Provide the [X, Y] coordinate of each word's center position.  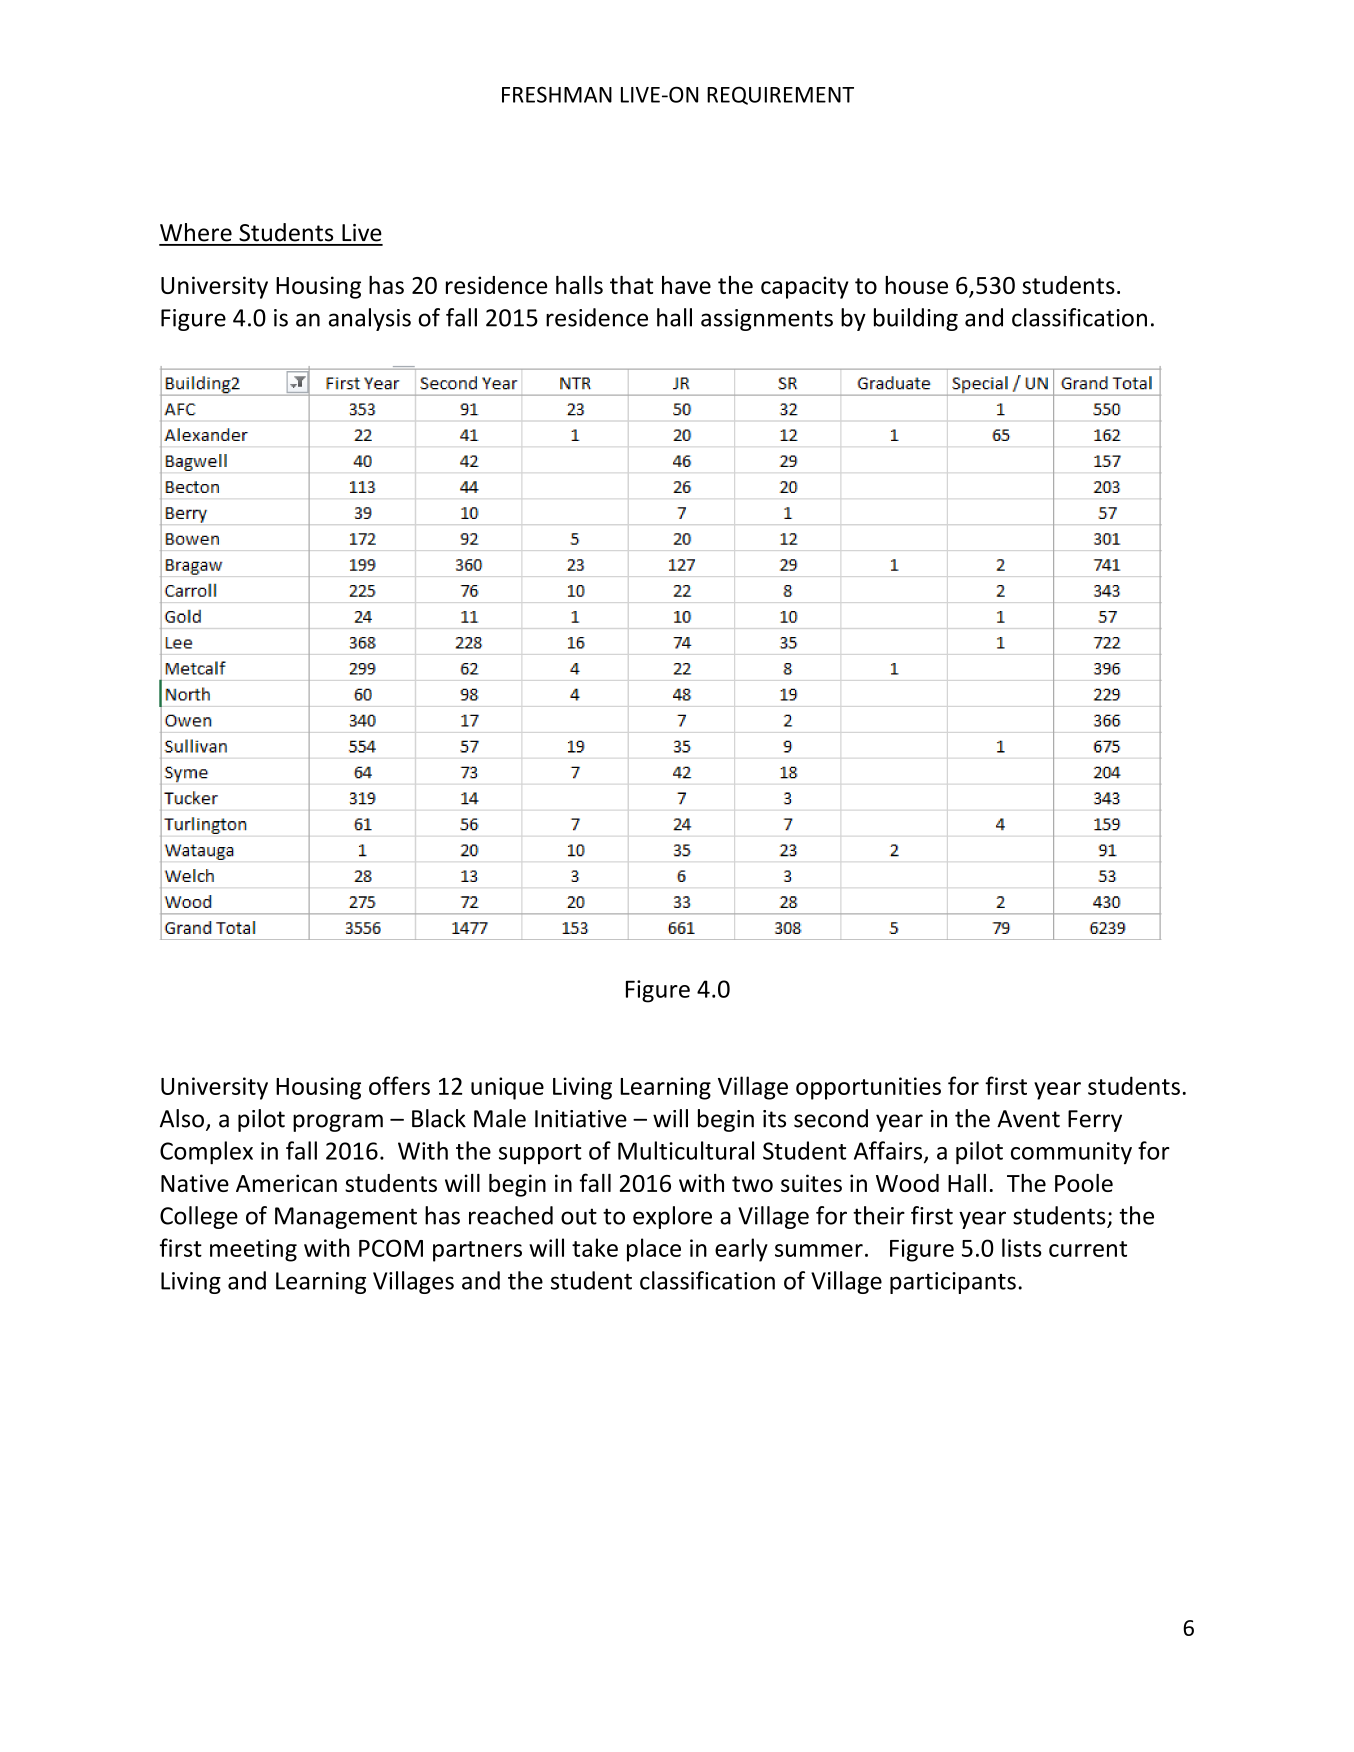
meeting [253, 1250]
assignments [767, 320]
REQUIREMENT [780, 95]
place [654, 1250]
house [916, 285]
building [916, 319]
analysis [370, 319]
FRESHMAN [557, 94]
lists [1022, 1247]
